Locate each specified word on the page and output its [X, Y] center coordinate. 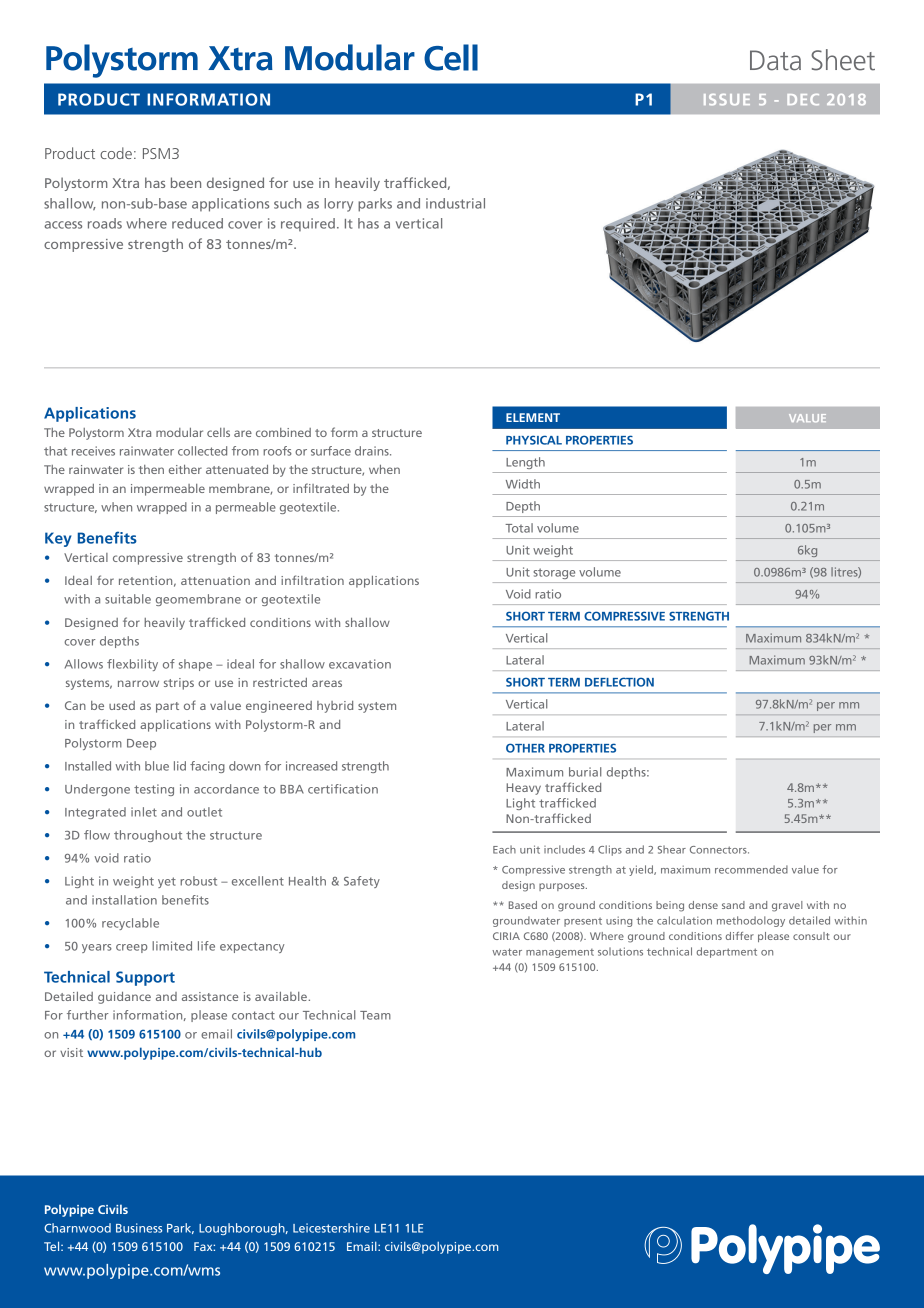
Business [139, 1228]
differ [740, 936]
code [116, 153]
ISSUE [727, 99]
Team [375, 1015]
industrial [455, 203]
